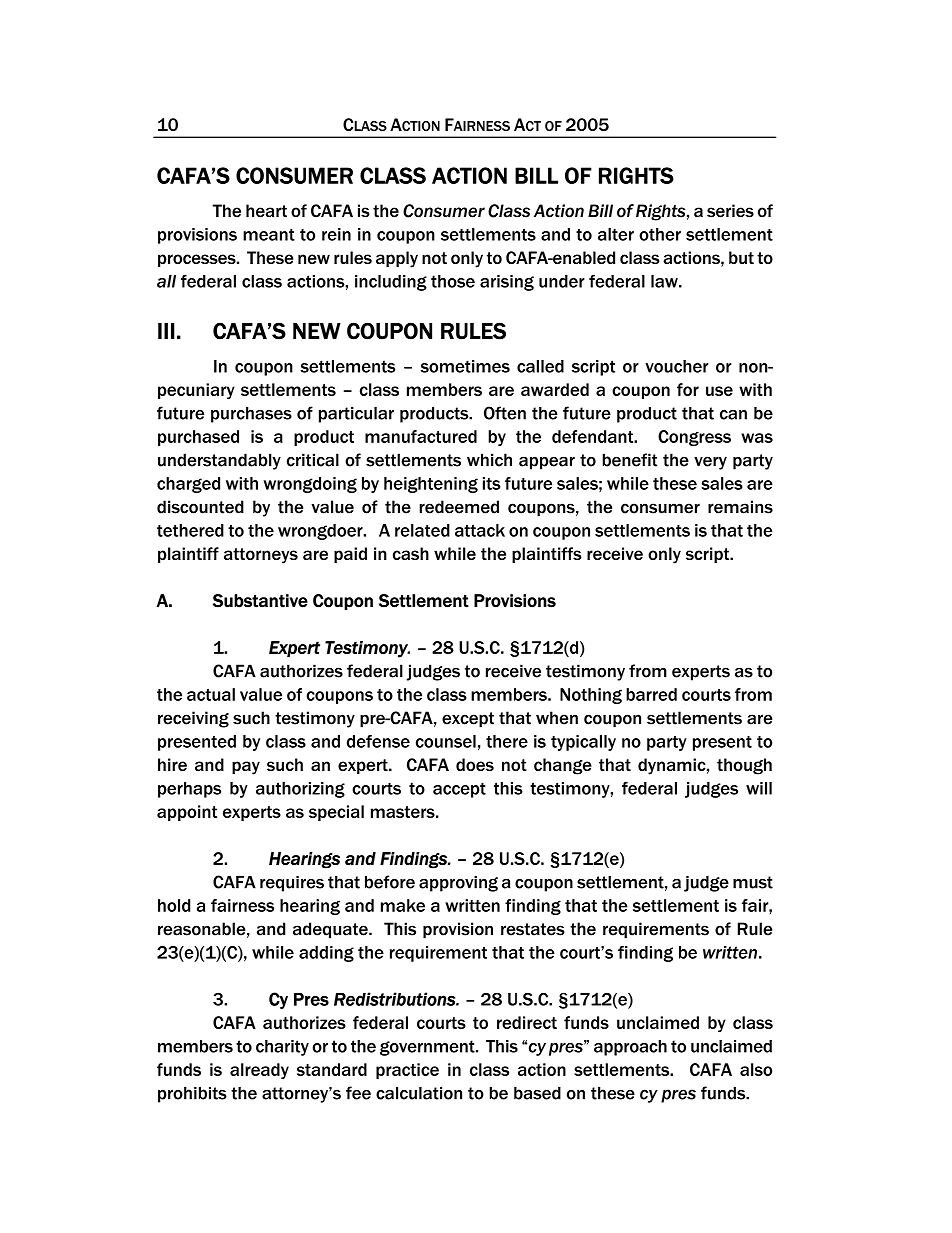  What do you see at coordinates (269, 234) in the document?
I see `meant` at bounding box center [269, 234].
